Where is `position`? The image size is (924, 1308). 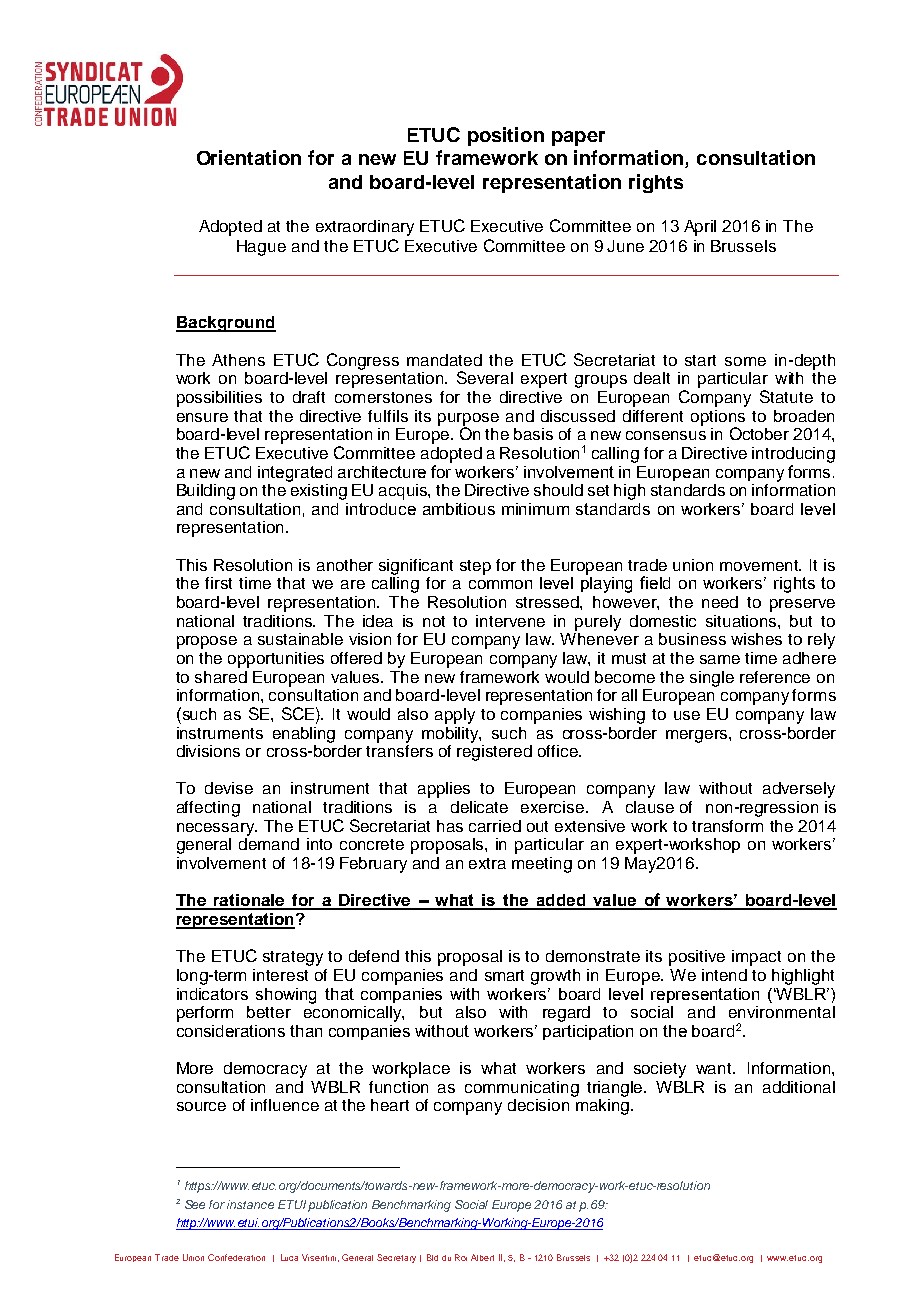 position is located at coordinates (506, 136).
